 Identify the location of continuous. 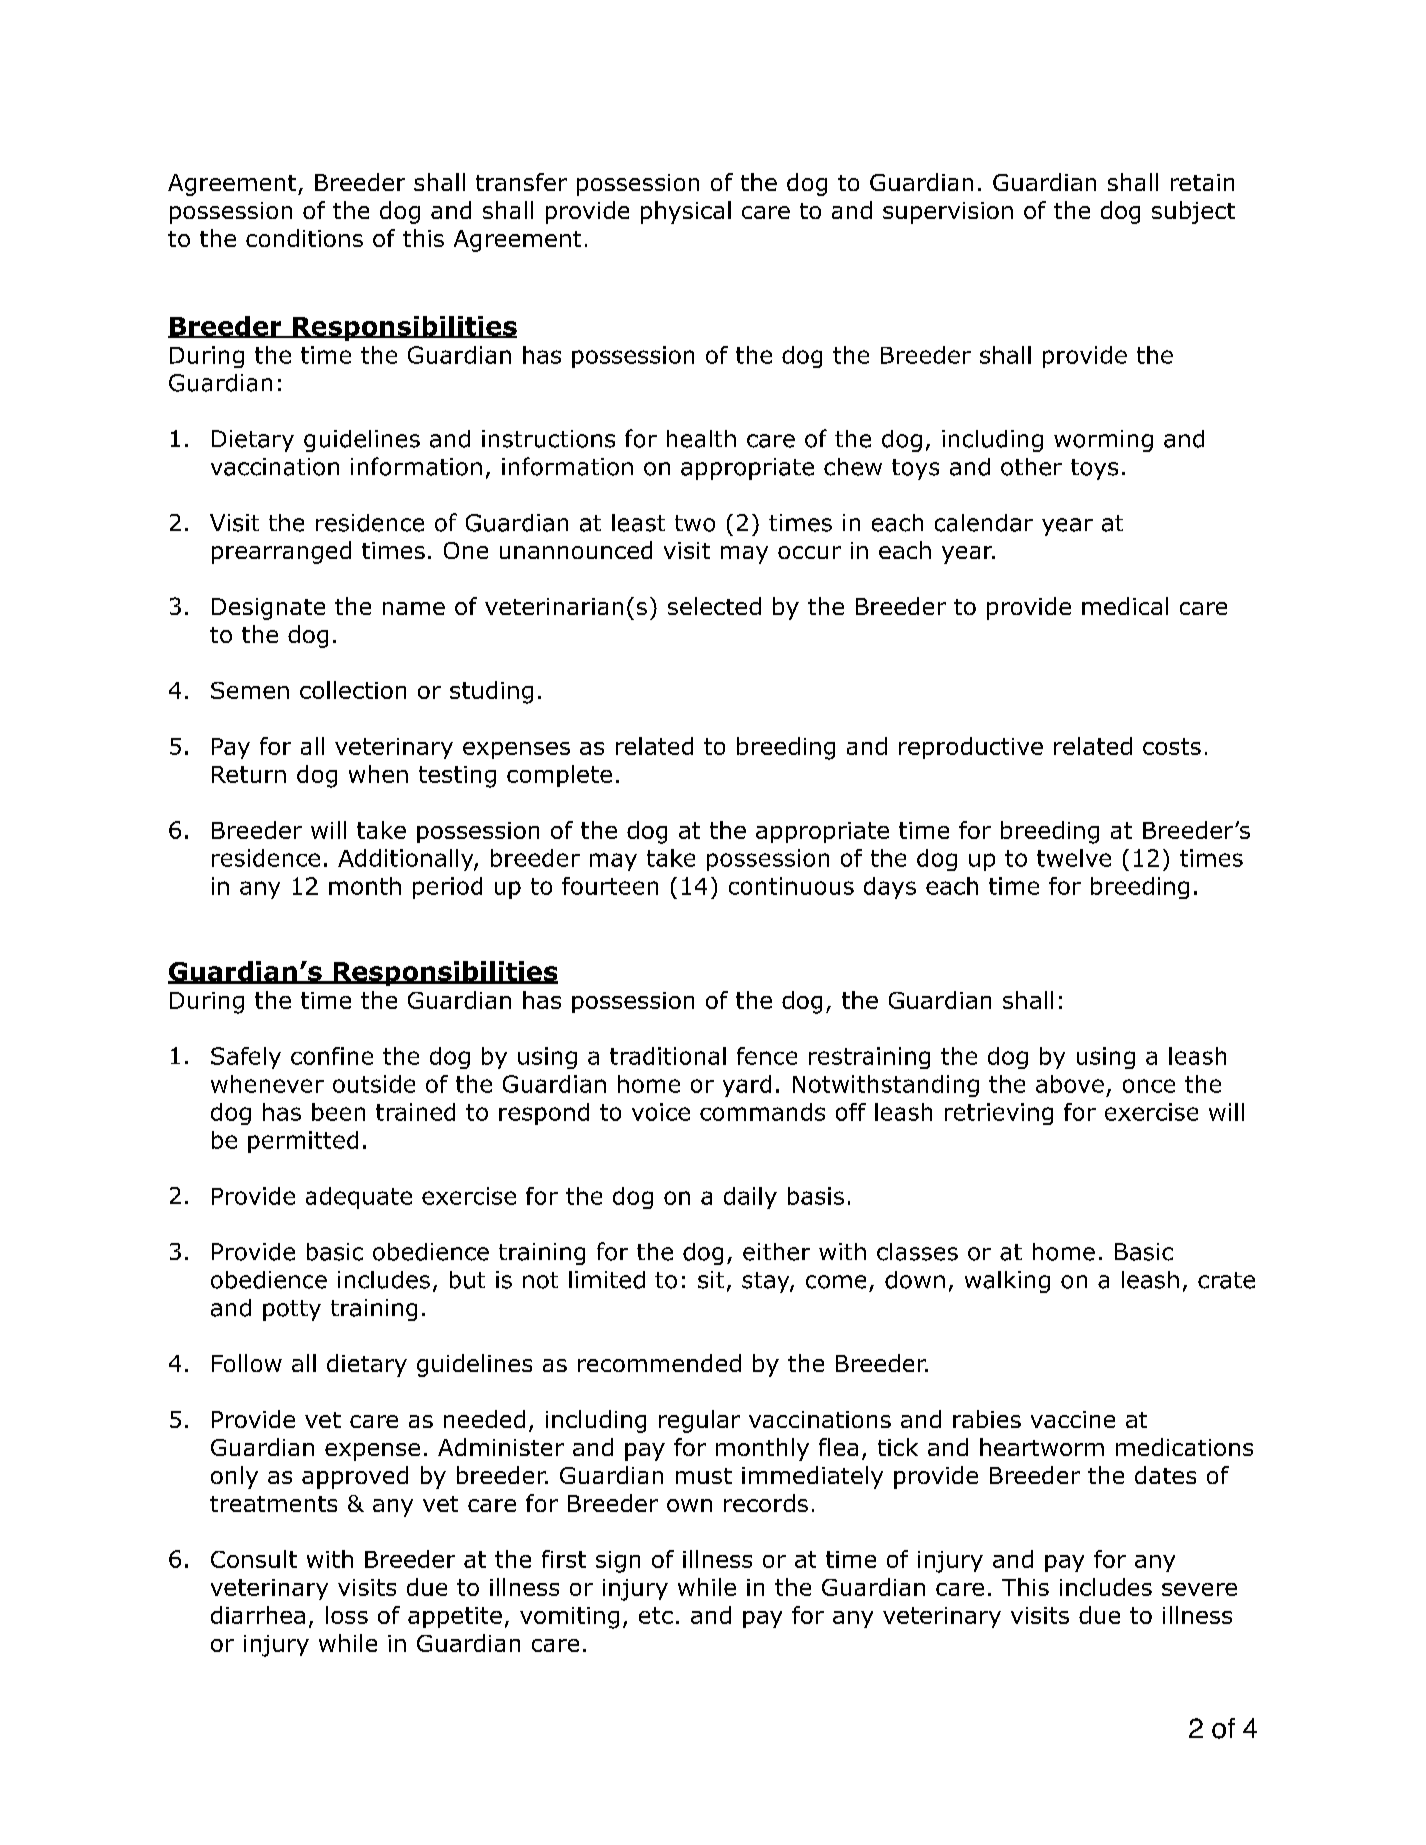
(791, 886).
